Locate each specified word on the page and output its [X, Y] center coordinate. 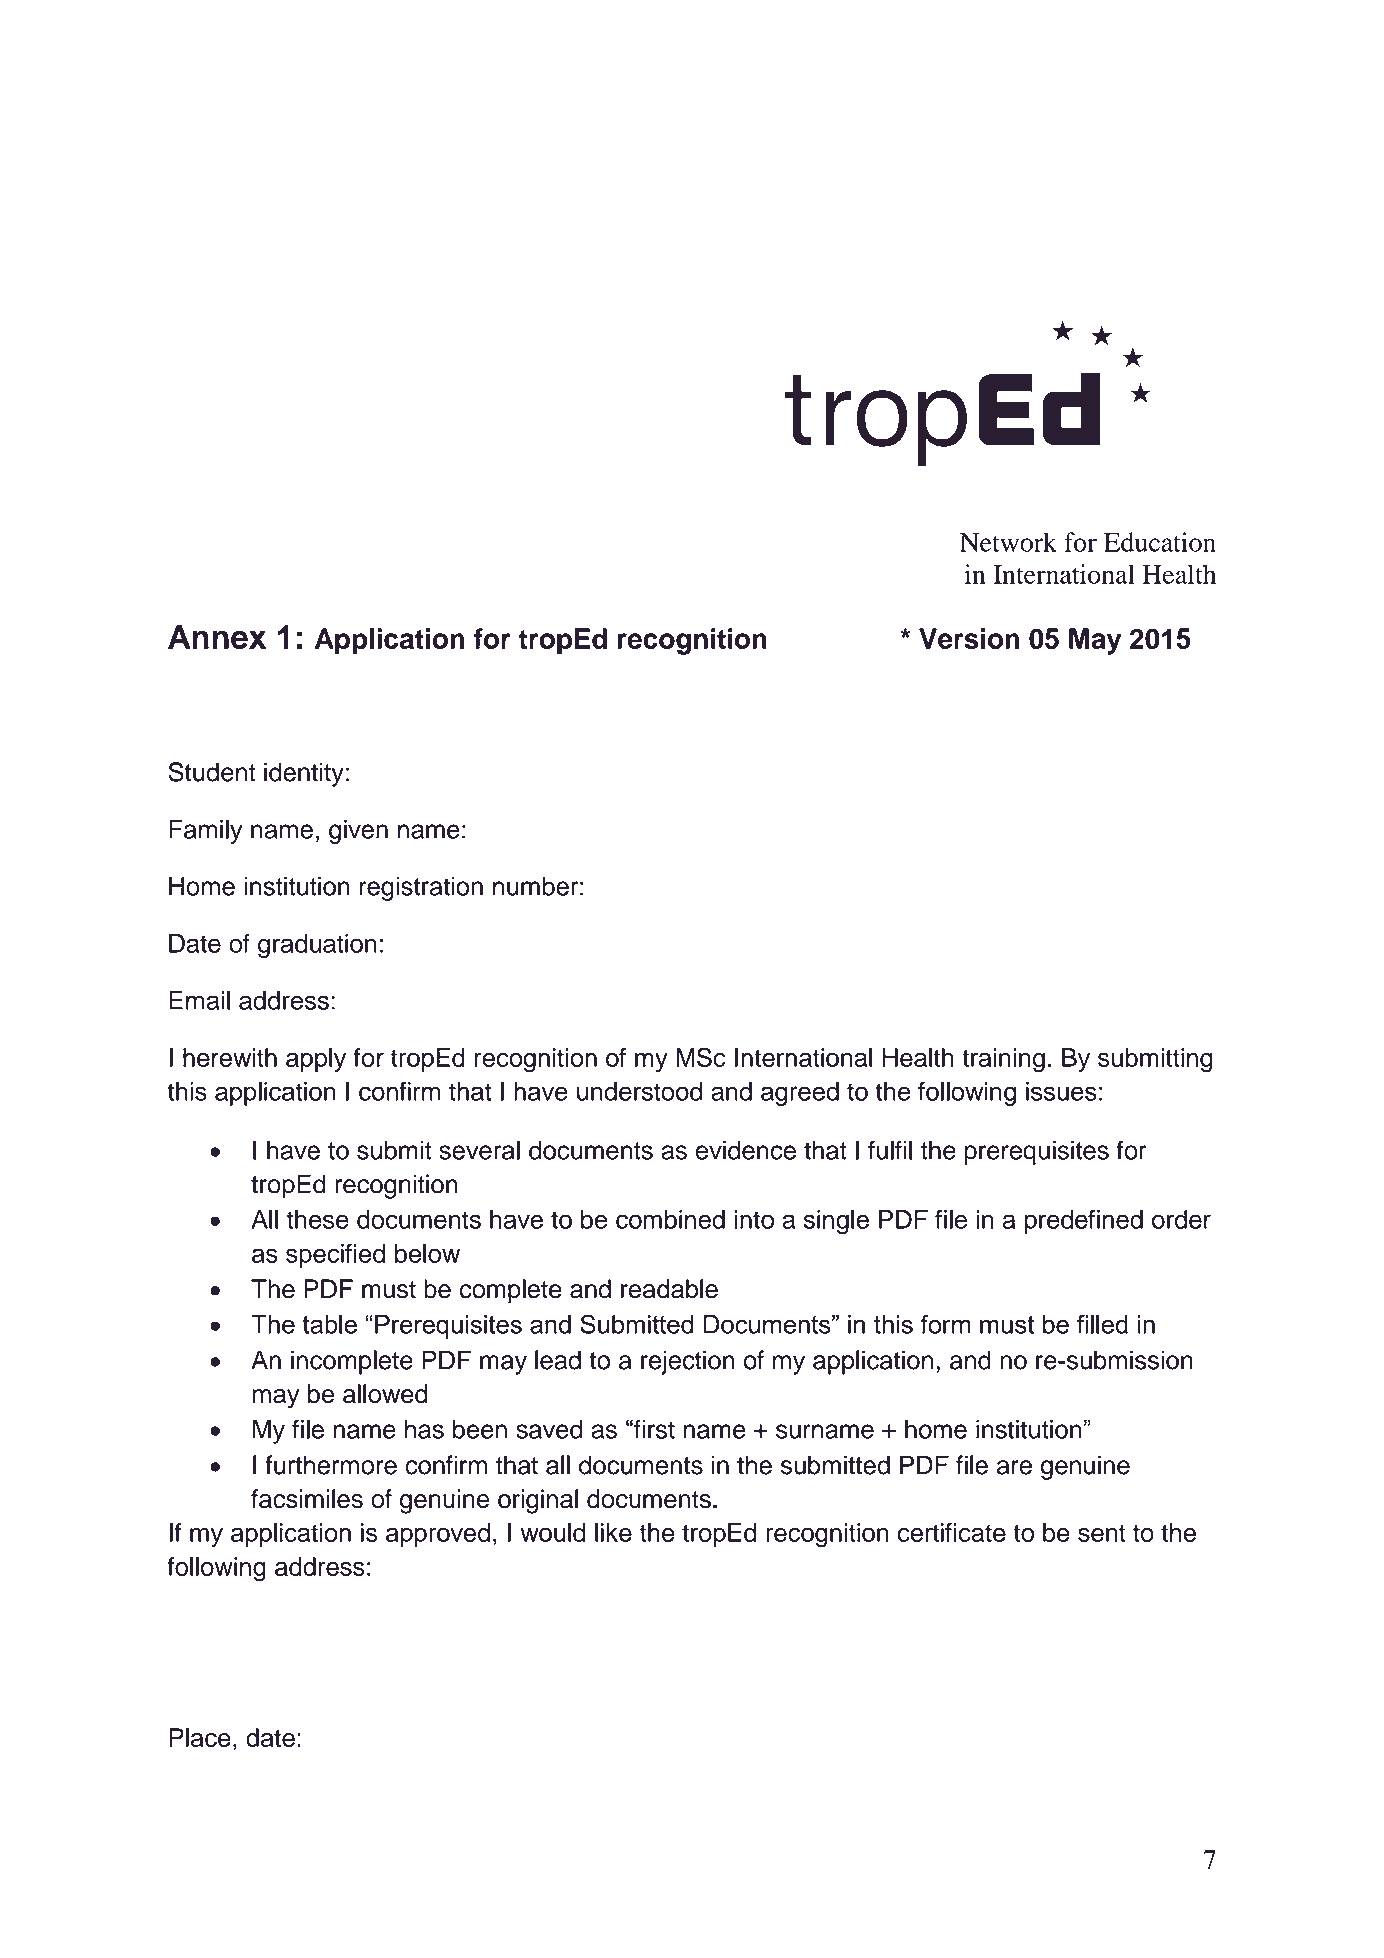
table [330, 1324]
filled [1102, 1324]
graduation [317, 946]
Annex [217, 637]
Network [1008, 542]
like [613, 1532]
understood [639, 1091]
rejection [688, 1362]
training [1003, 1060]
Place [200, 1737]
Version [969, 638]
